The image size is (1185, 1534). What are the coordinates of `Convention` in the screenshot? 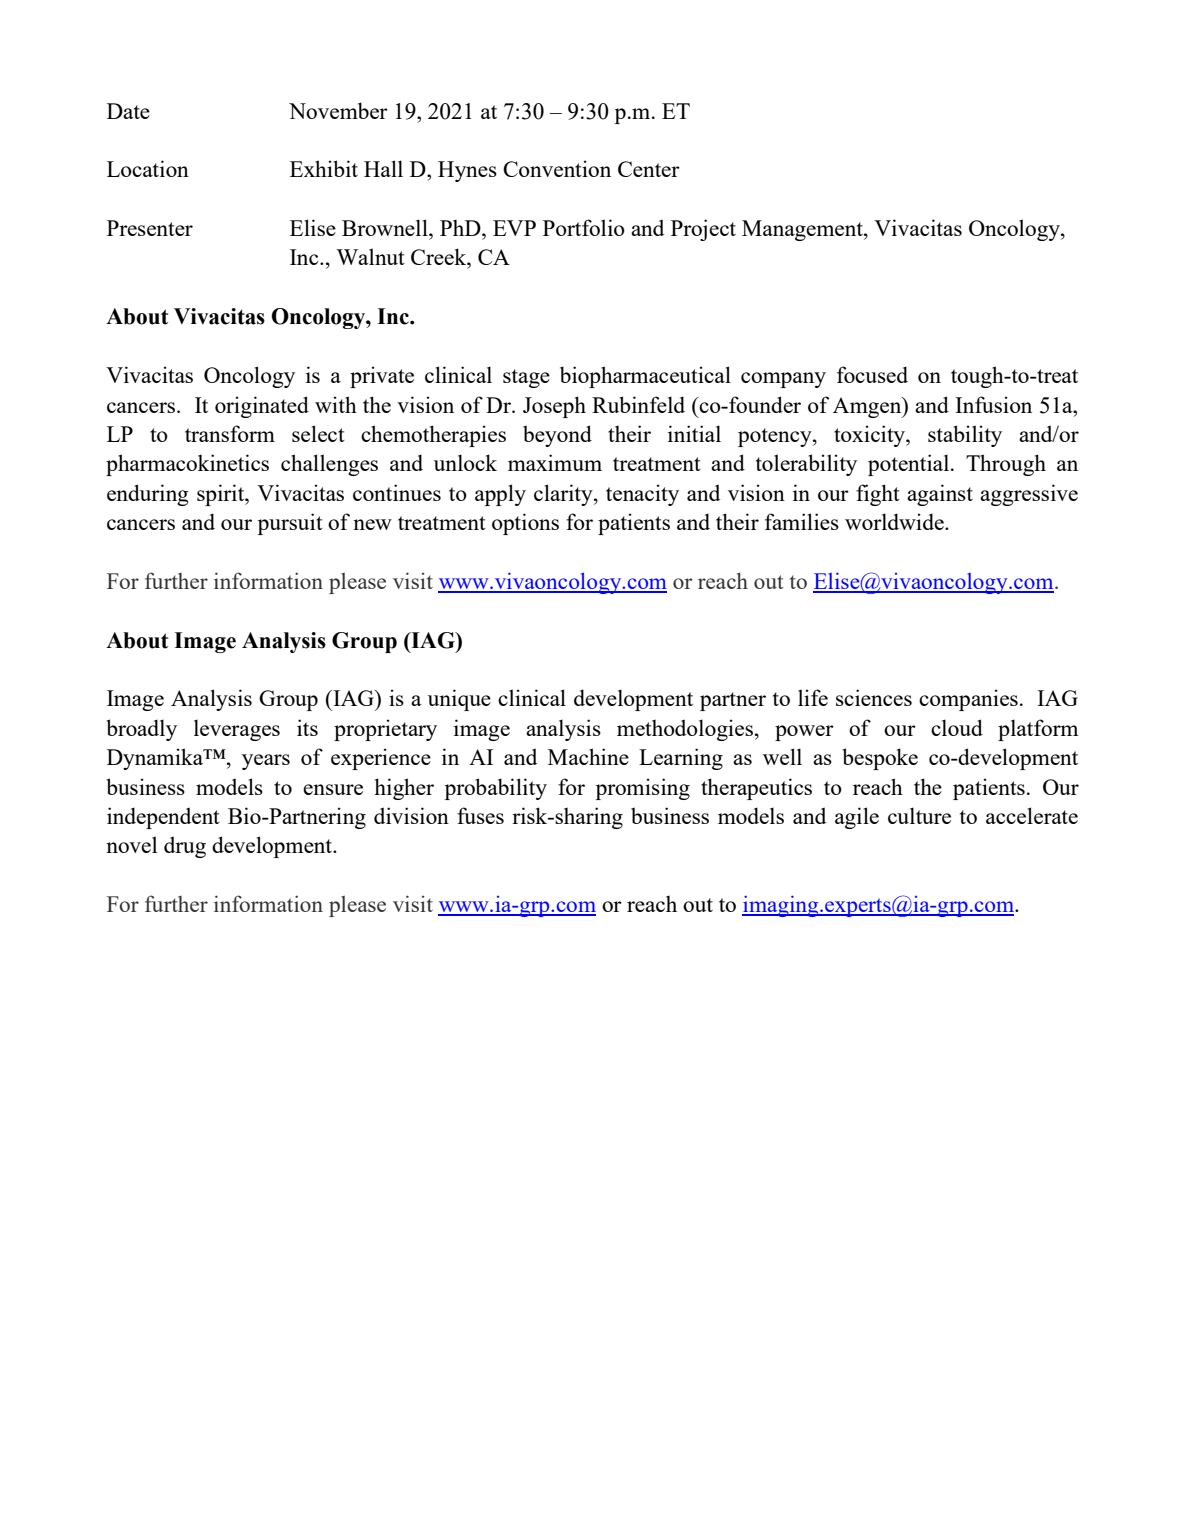 It's located at (557, 168).
